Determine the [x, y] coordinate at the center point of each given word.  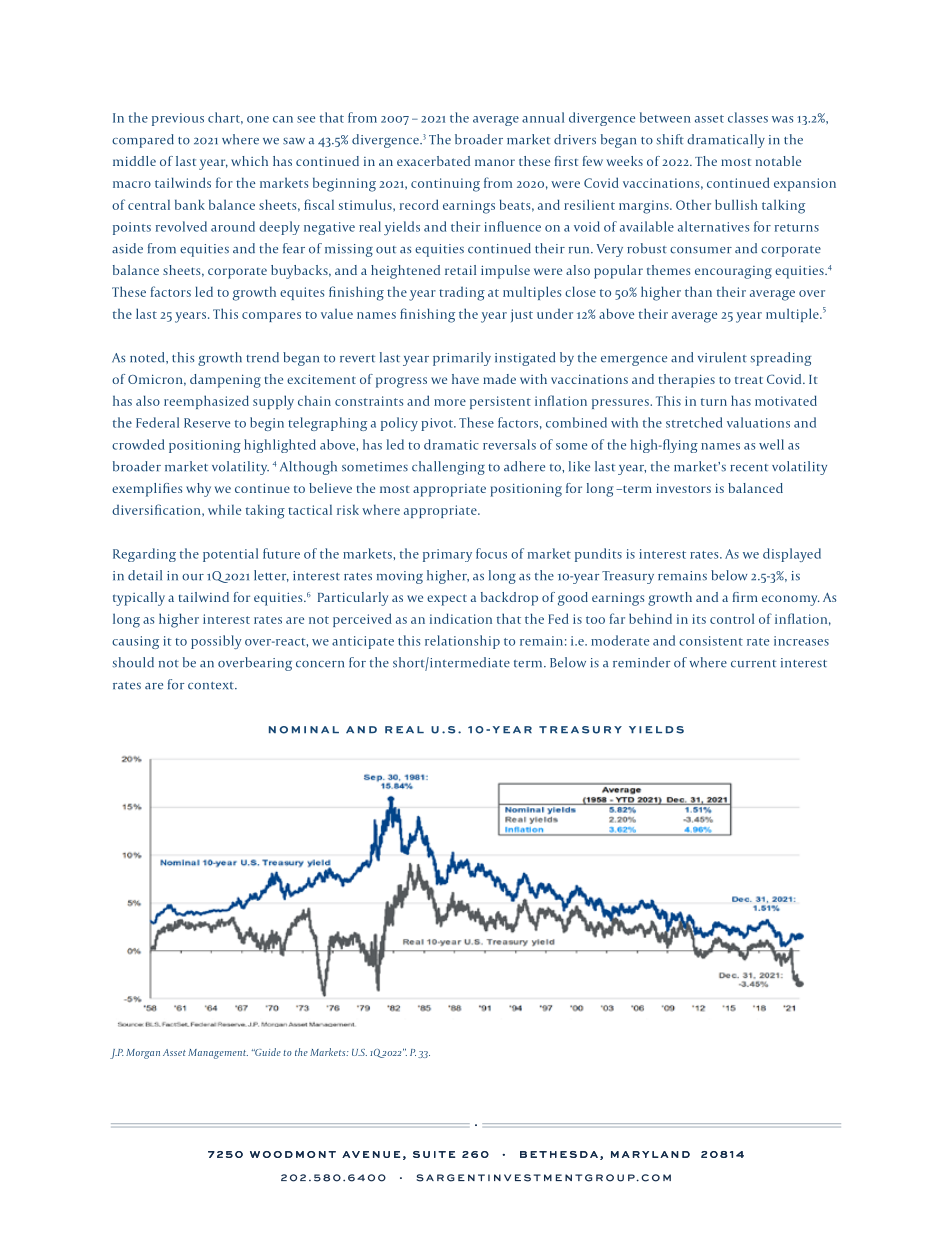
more [450, 402]
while [224, 509]
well [771, 444]
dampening [225, 381]
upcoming [413, 1123]
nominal [304, 730]
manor [495, 162]
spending [719, 1123]
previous [178, 119]
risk [348, 510]
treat [749, 380]
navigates [293, 1123]
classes [748, 117]
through [351, 1123]
